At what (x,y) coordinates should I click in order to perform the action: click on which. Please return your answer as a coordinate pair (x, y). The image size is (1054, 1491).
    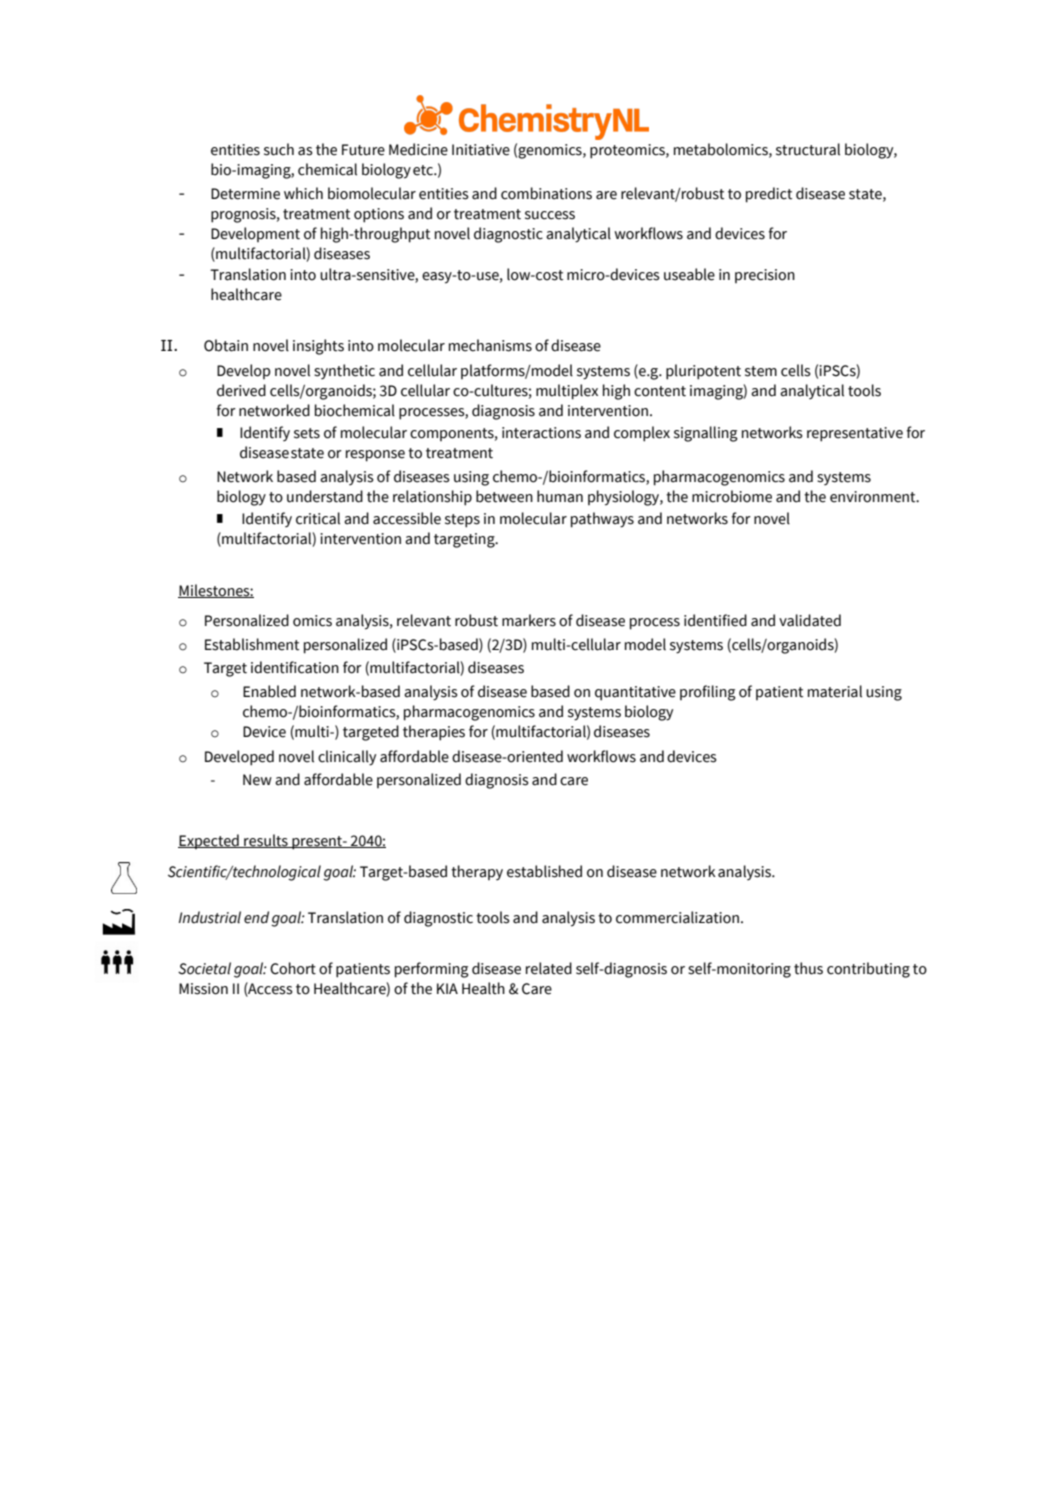
    Looking at the image, I should click on (303, 193).
